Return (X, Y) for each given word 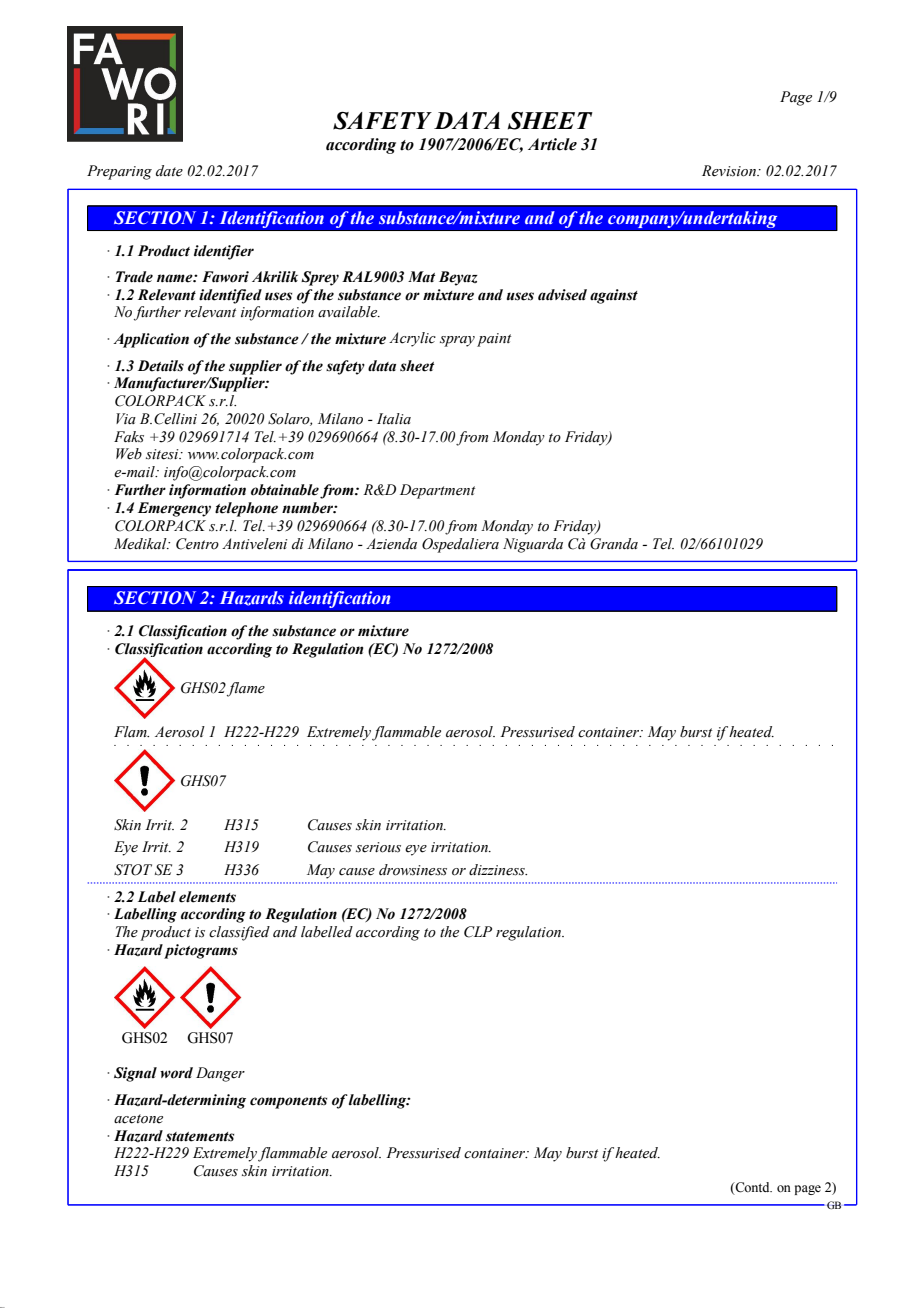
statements (200, 1137)
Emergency (174, 509)
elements (207, 897)
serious (378, 847)
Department (437, 491)
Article (552, 144)
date (169, 171)
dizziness (498, 870)
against (614, 296)
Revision (730, 171)
